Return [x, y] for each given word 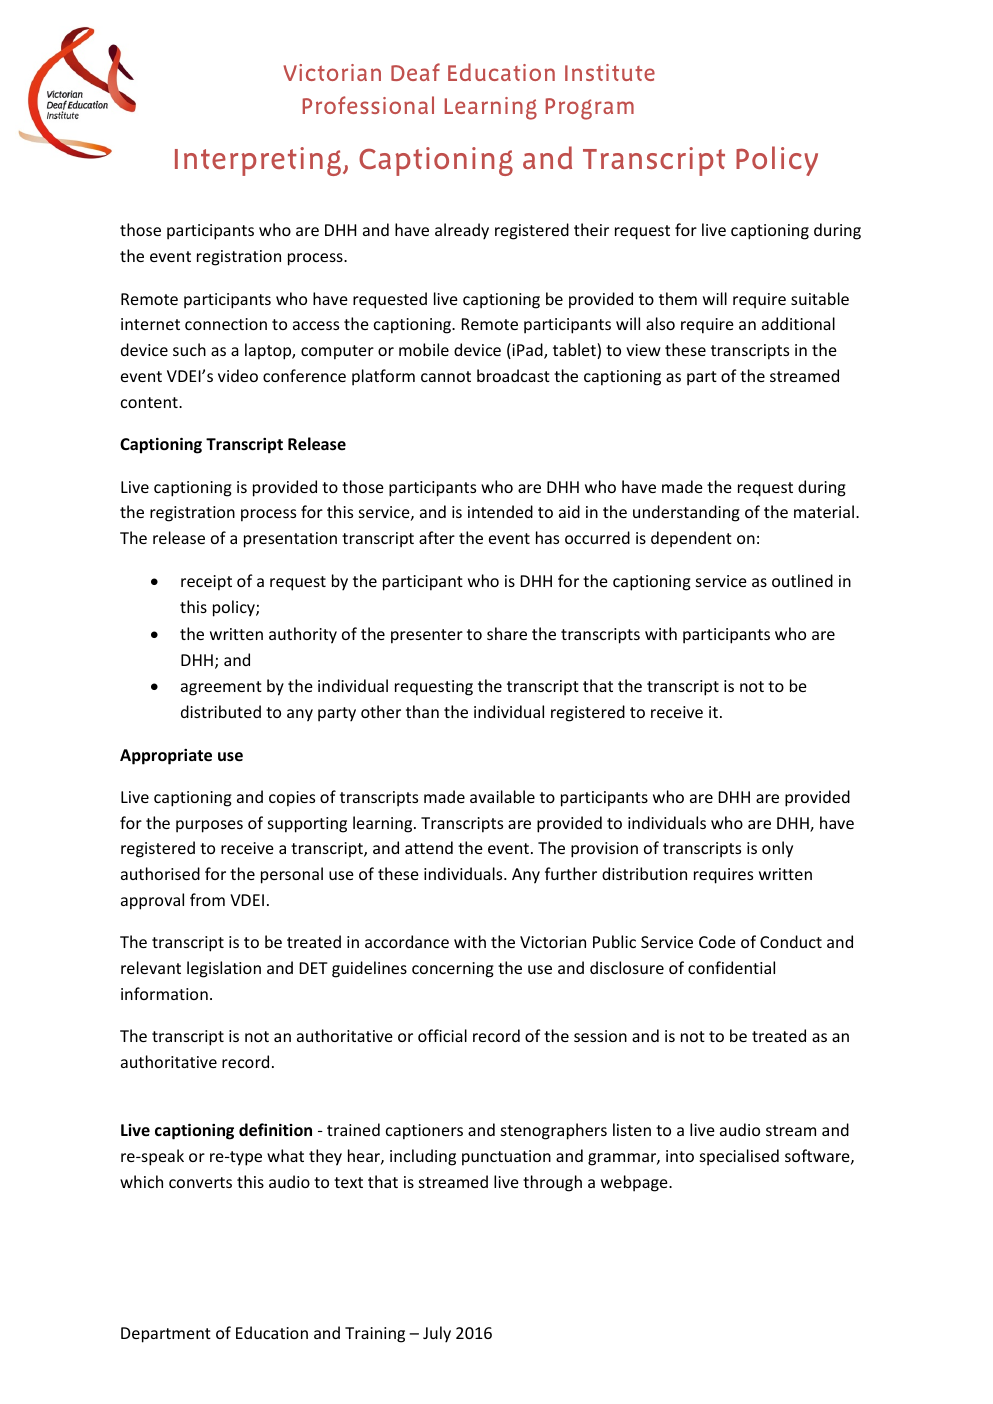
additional [798, 323]
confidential [731, 967]
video [238, 375]
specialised [739, 1157]
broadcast [513, 375]
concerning [453, 970]
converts [200, 1182]
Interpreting [258, 161]
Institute [610, 72]
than [422, 711]
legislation [224, 969]
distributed [221, 711]
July [437, 1334]
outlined [802, 580]
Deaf [415, 72]
